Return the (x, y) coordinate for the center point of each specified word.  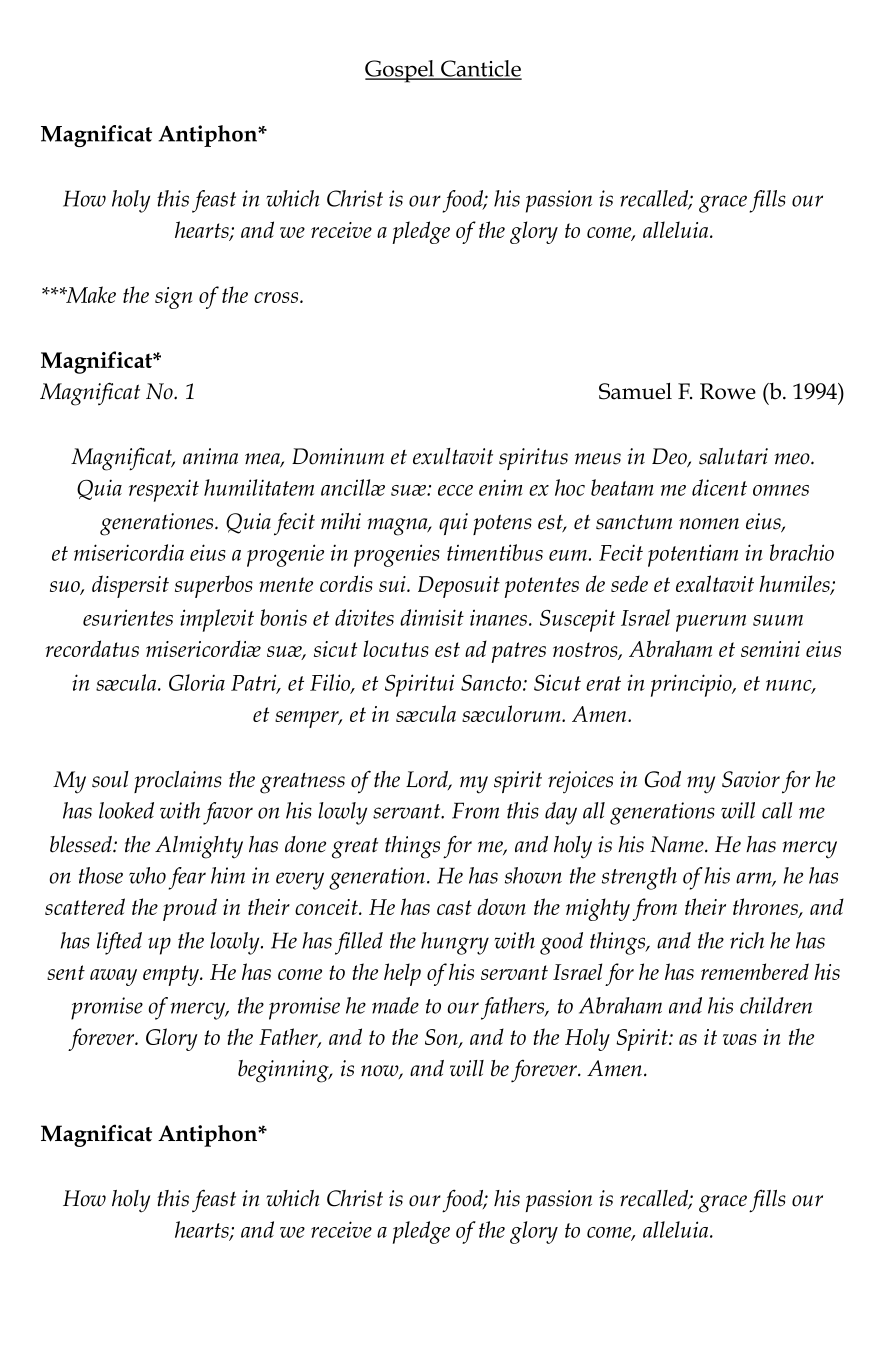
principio (692, 685)
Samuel (635, 391)
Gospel (401, 71)
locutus (396, 648)
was (740, 1039)
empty (172, 975)
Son (442, 1038)
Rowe (728, 391)
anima (210, 456)
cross (277, 297)
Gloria (197, 682)
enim (501, 487)
